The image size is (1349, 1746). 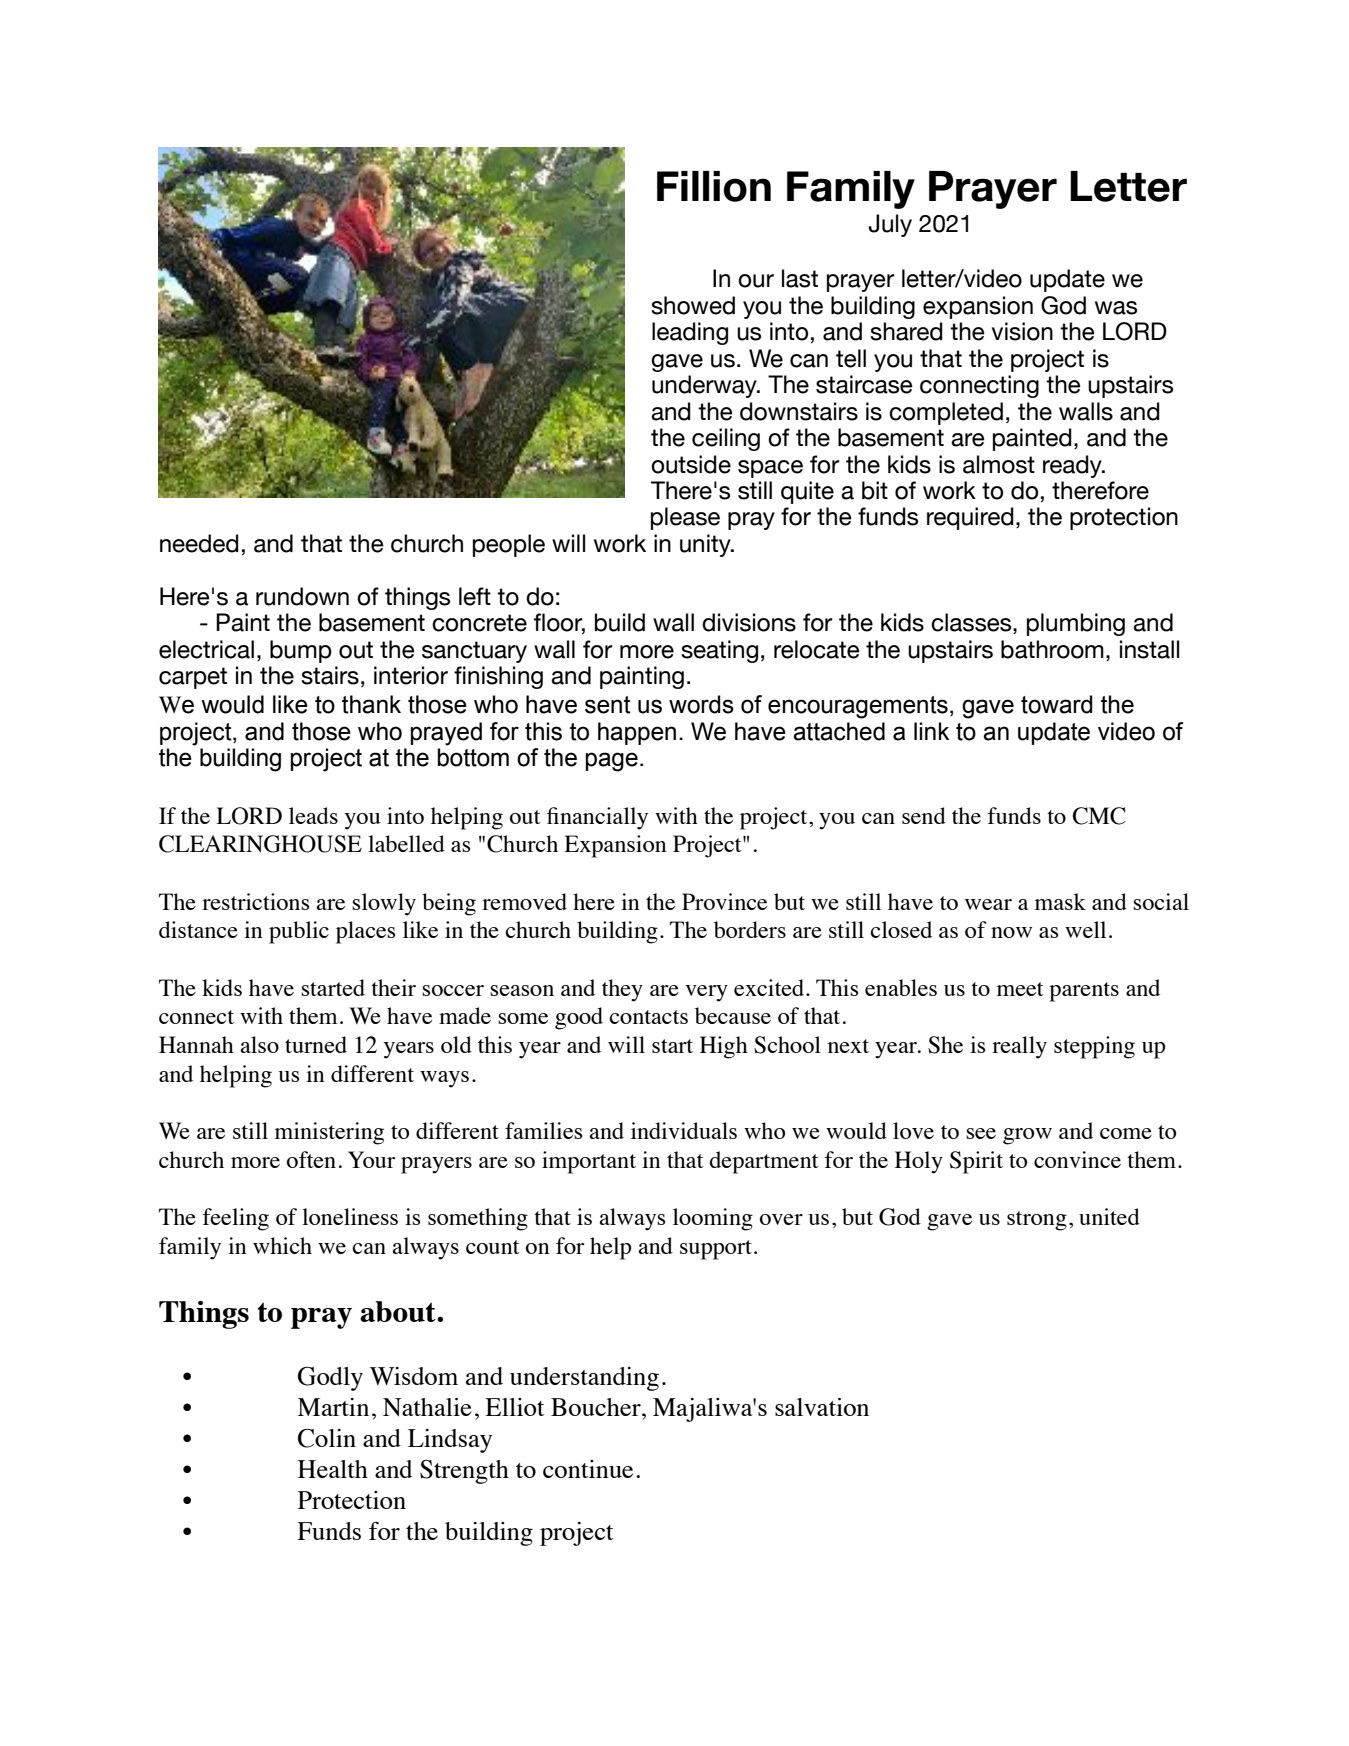 What do you see at coordinates (302, 596) in the image?
I see `rundown` at bounding box center [302, 596].
